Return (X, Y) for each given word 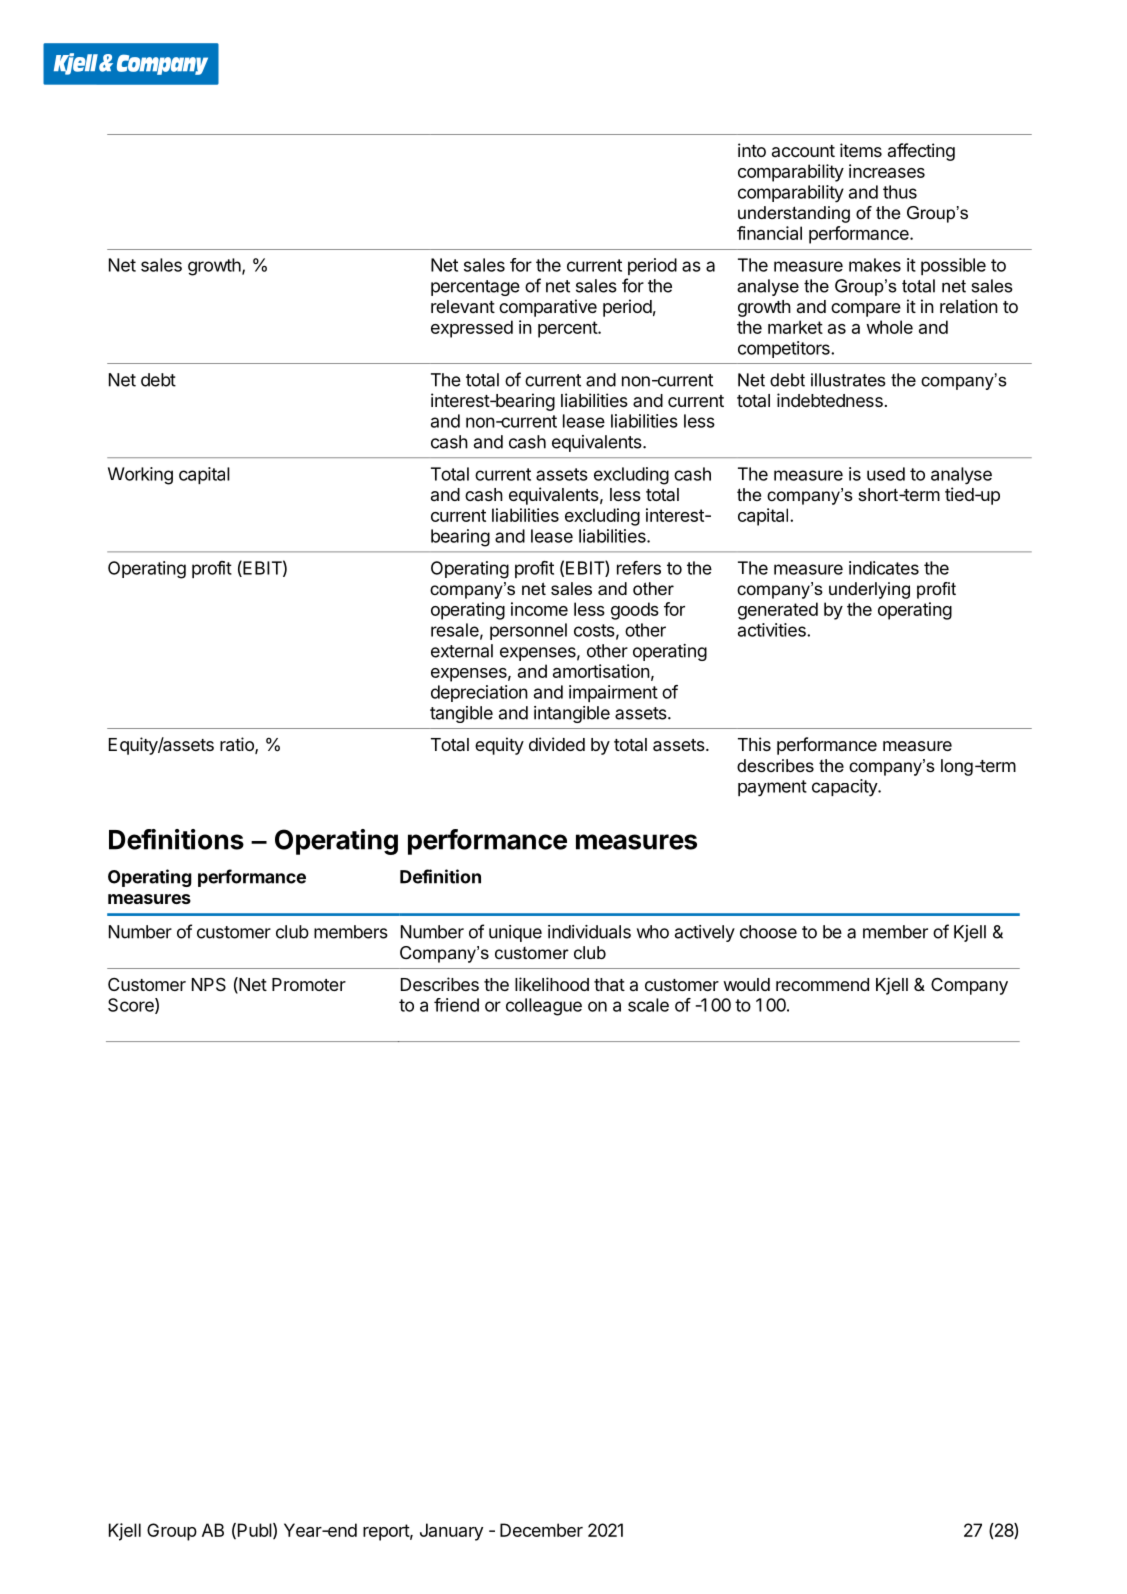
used (886, 474)
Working (140, 476)
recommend (822, 984)
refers (639, 568)
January (451, 1532)
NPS (209, 985)
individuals (589, 932)
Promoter (309, 984)
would (746, 984)
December (541, 1530)
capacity (845, 788)
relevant (463, 306)
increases (887, 171)
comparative (548, 308)
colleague (544, 1007)
